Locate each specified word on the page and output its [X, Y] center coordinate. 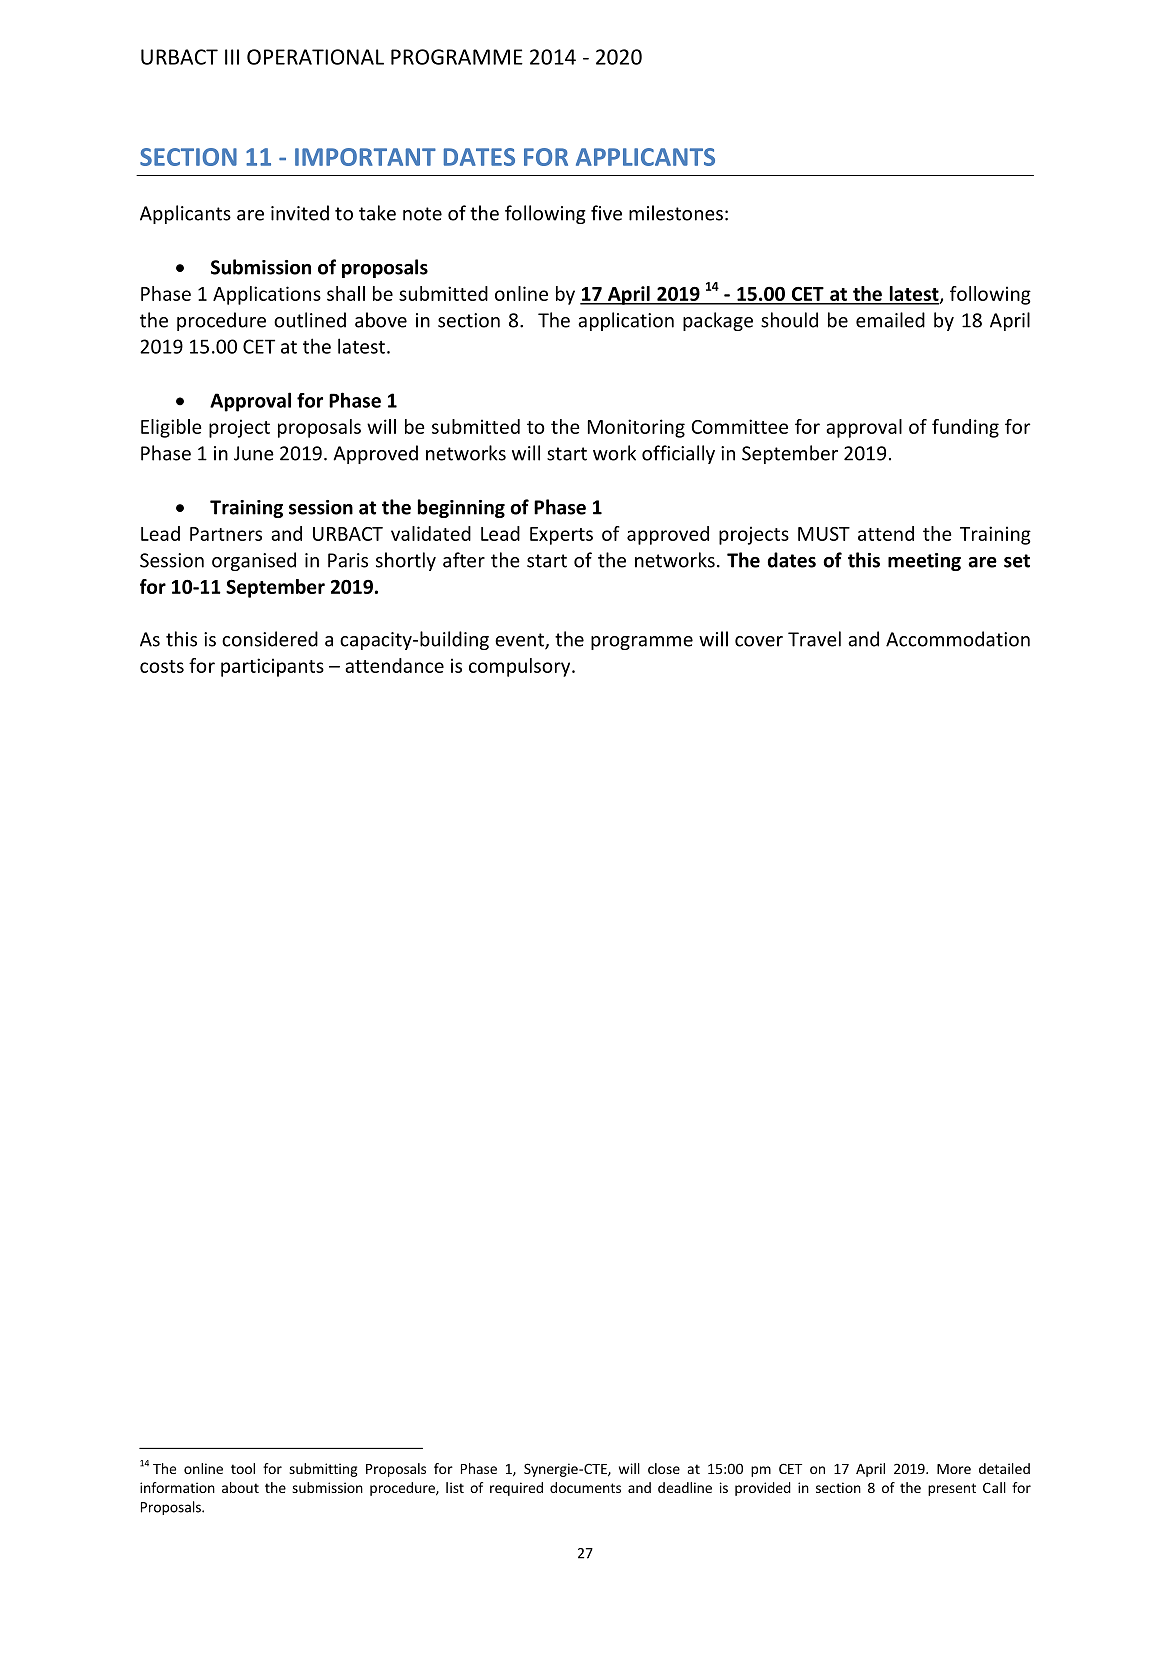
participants [272, 667]
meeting [924, 562]
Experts [561, 536]
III [232, 57]
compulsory [521, 667]
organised [254, 561]
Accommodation [958, 639]
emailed [890, 320]
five [606, 213]
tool [243, 1468]
